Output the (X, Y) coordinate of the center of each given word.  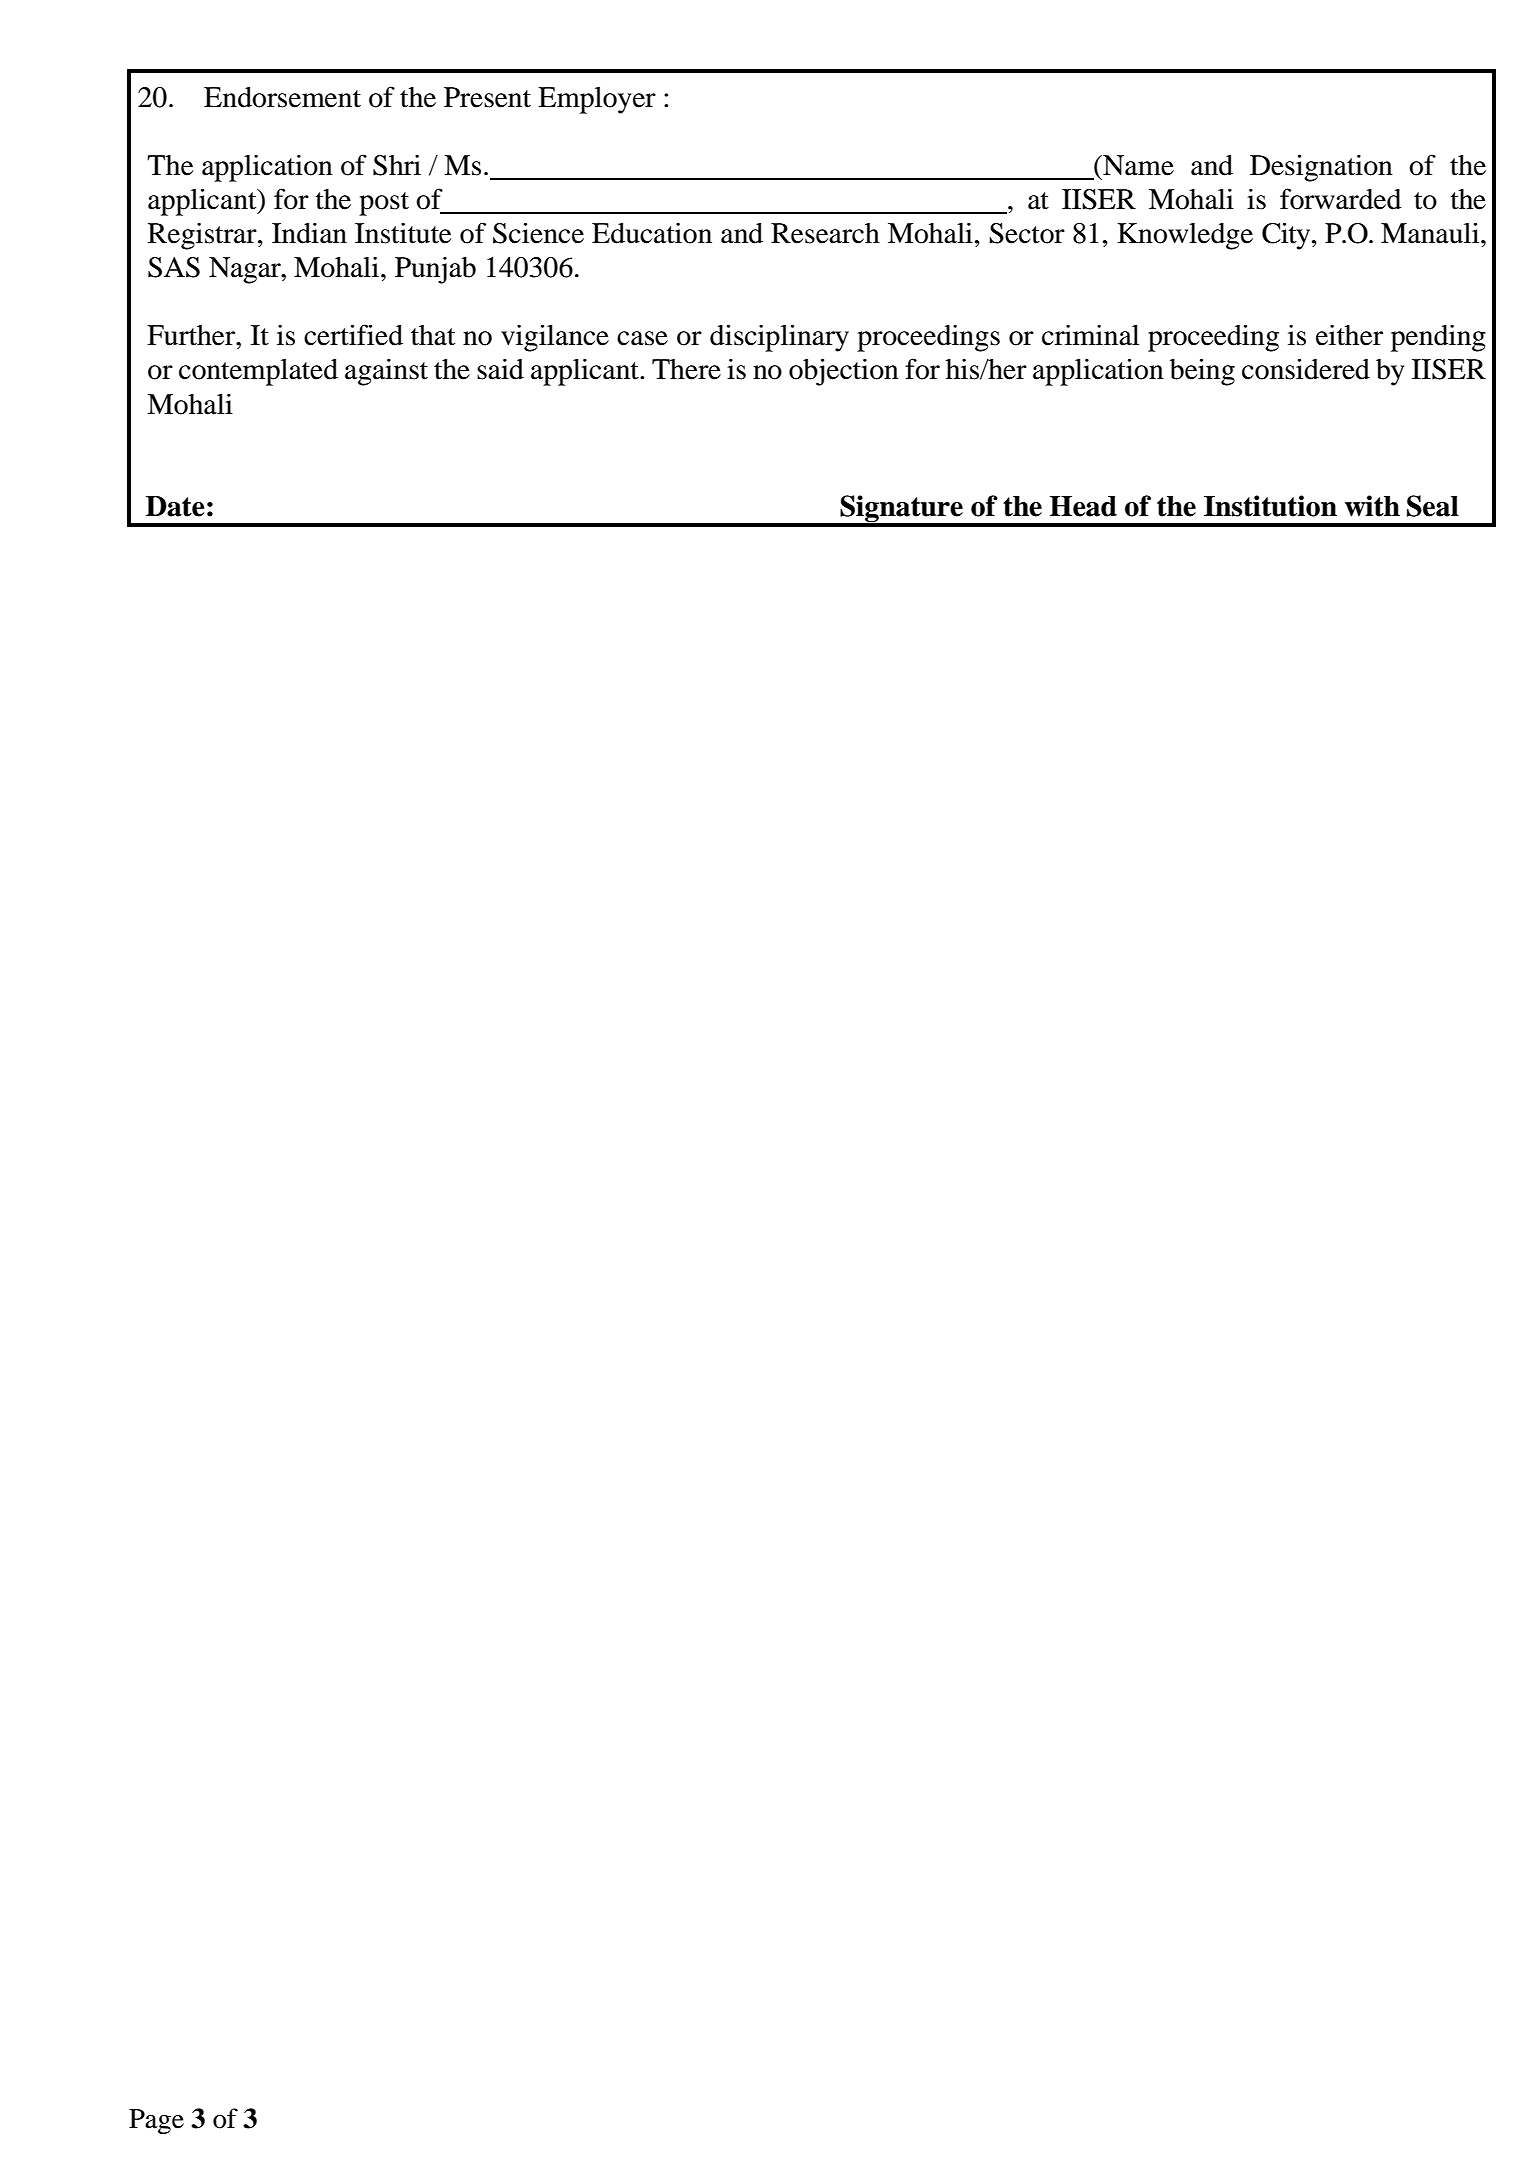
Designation (1321, 168)
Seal (1433, 506)
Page (156, 2122)
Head (1083, 506)
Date (175, 506)
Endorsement (282, 97)
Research (825, 233)
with (1372, 506)
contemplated (258, 372)
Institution (1270, 506)
